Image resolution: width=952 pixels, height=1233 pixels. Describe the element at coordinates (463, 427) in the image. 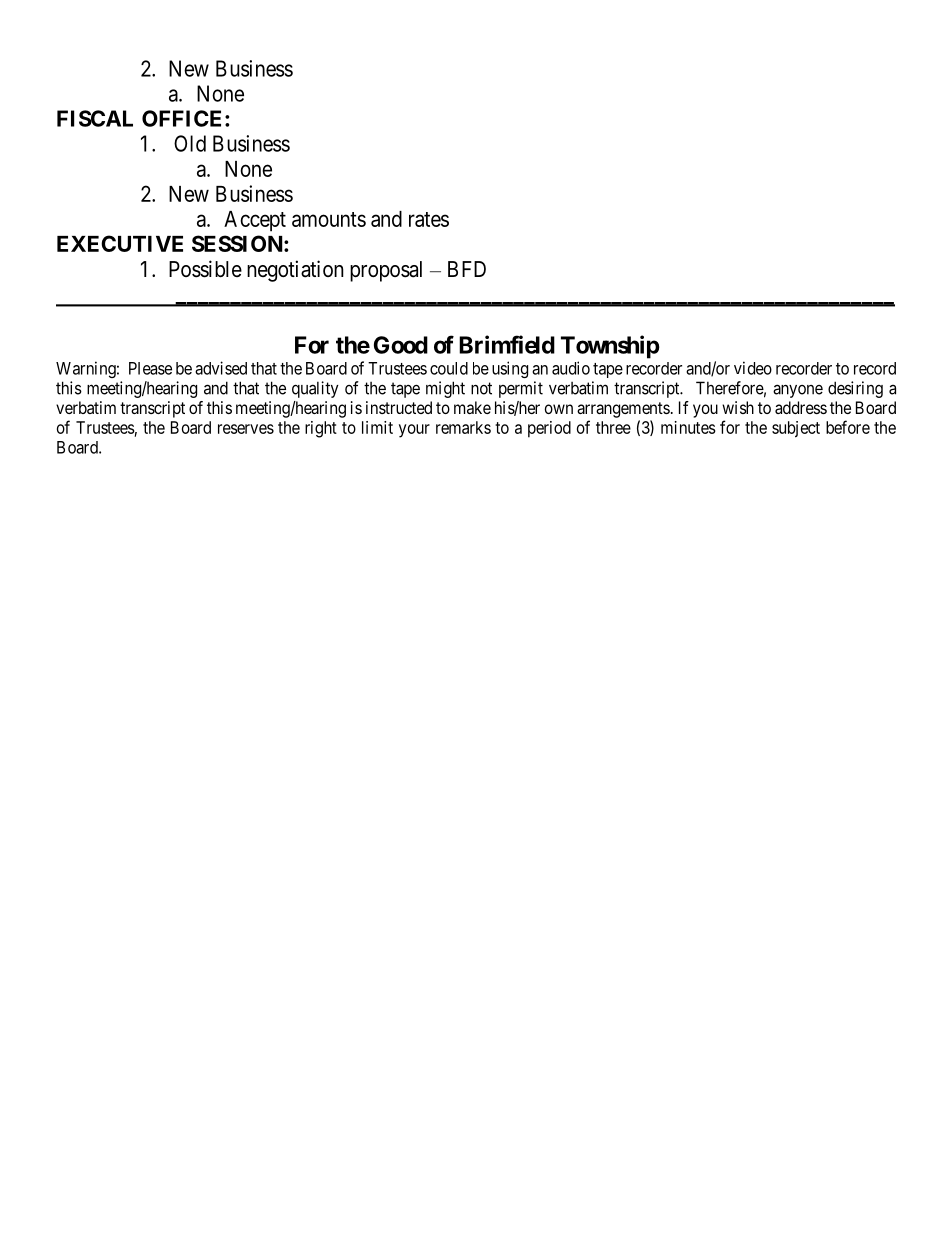

I see `remarks` at that location.
